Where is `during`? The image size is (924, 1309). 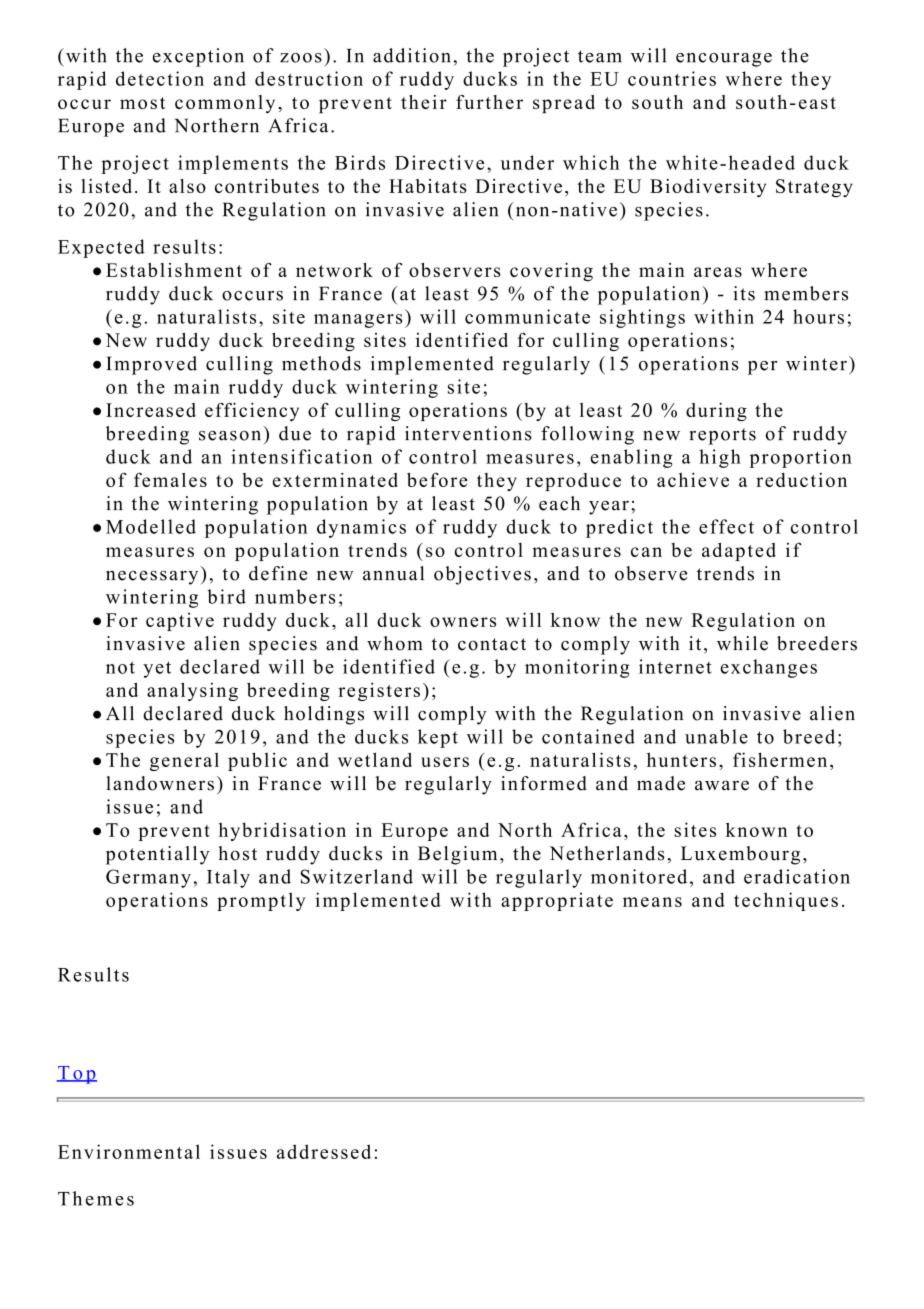
during is located at coordinates (716, 412).
